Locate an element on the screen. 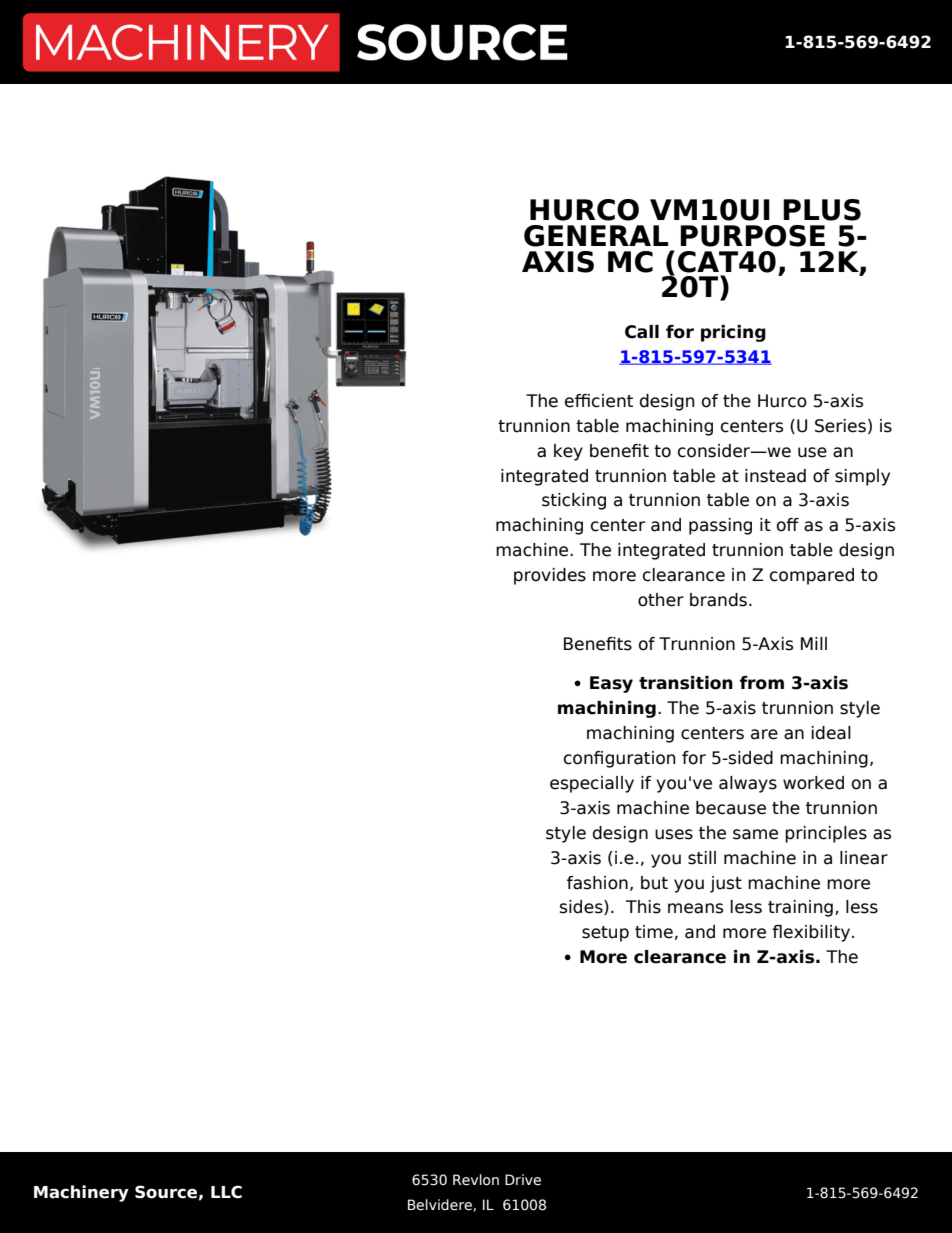  GENERAL is located at coordinates (596, 236).
